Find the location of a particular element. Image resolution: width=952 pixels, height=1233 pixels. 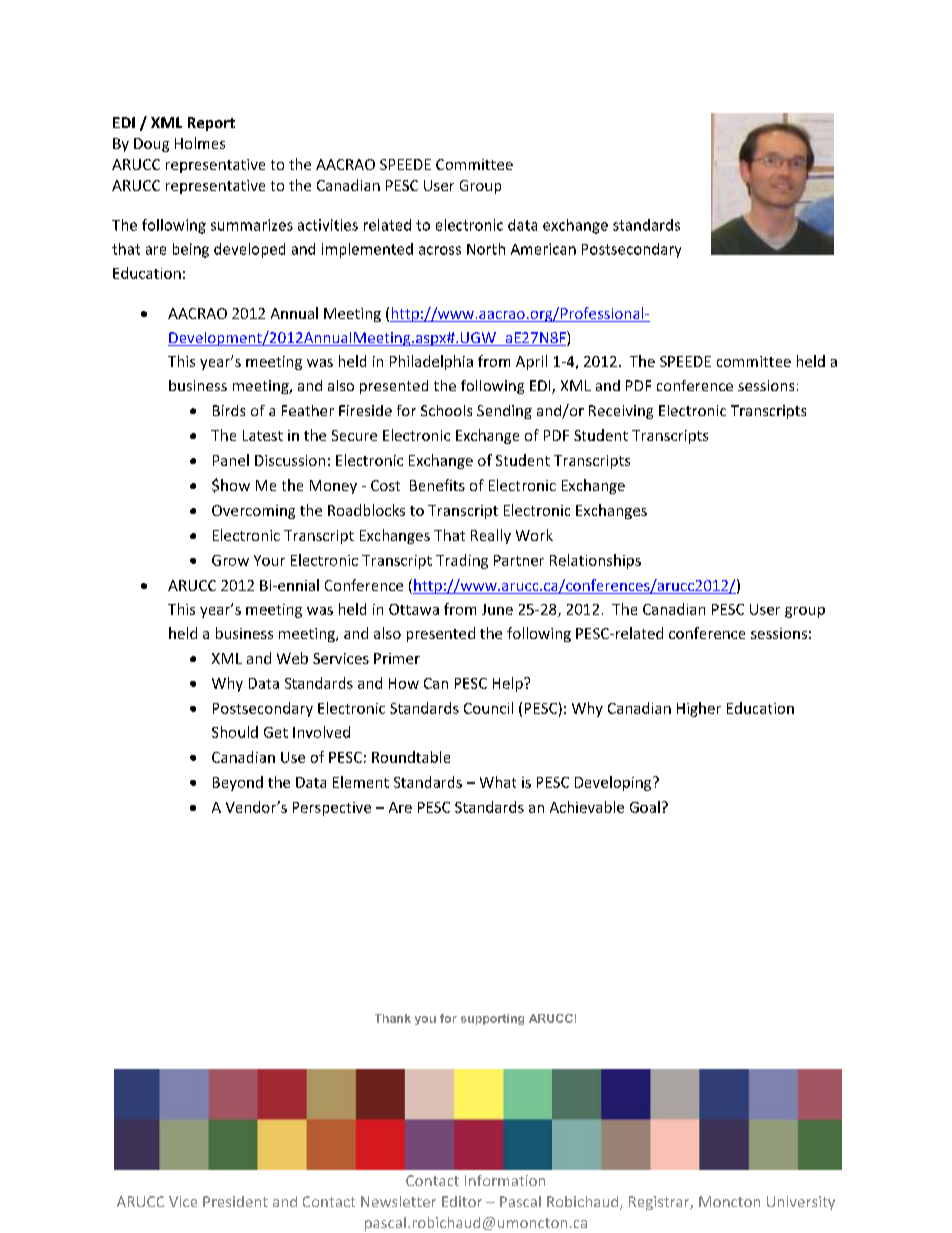

Goal is located at coordinates (645, 807).
